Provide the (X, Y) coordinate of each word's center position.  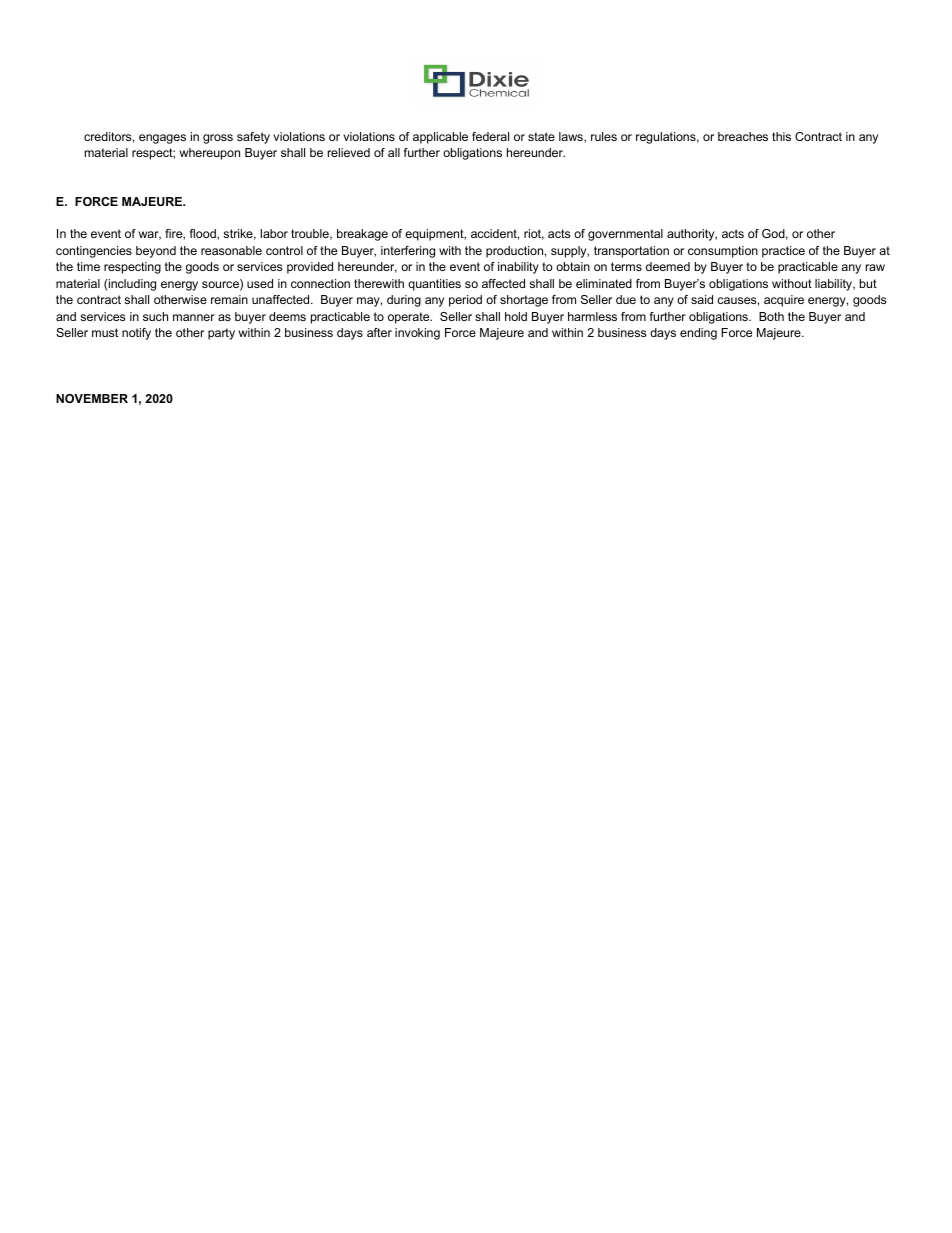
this (781, 136)
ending (698, 334)
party (221, 334)
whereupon (209, 154)
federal (490, 136)
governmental (625, 235)
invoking (417, 334)
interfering (408, 252)
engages (162, 139)
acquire (784, 301)
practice (783, 252)
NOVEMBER (92, 398)
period (465, 301)
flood (204, 234)
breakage (362, 235)
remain (229, 299)
